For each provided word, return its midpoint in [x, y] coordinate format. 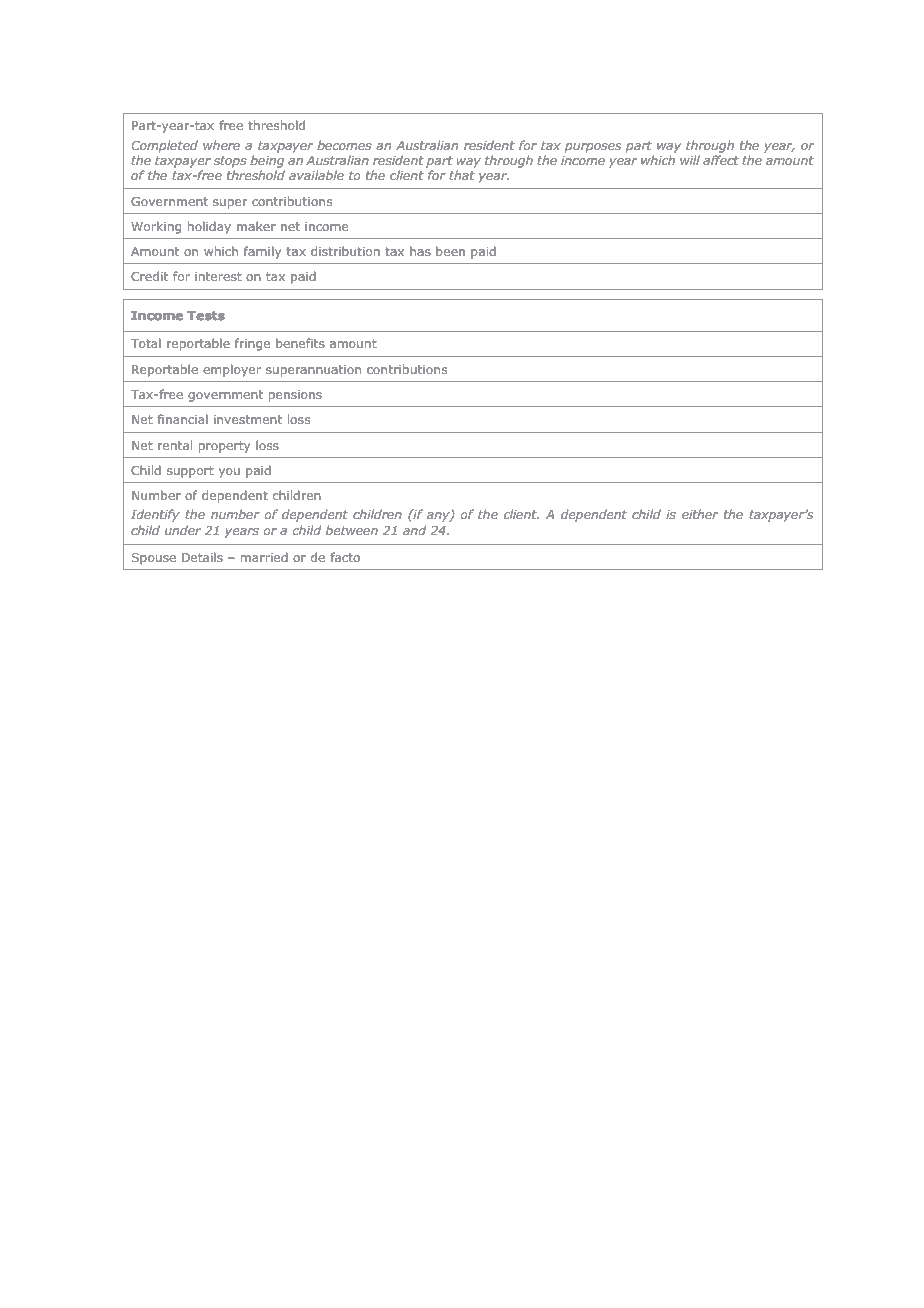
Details [202, 557]
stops [230, 162]
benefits [300, 343]
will [690, 160]
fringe [252, 344]
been [450, 251]
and [414, 530]
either [700, 514]
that [462, 175]
